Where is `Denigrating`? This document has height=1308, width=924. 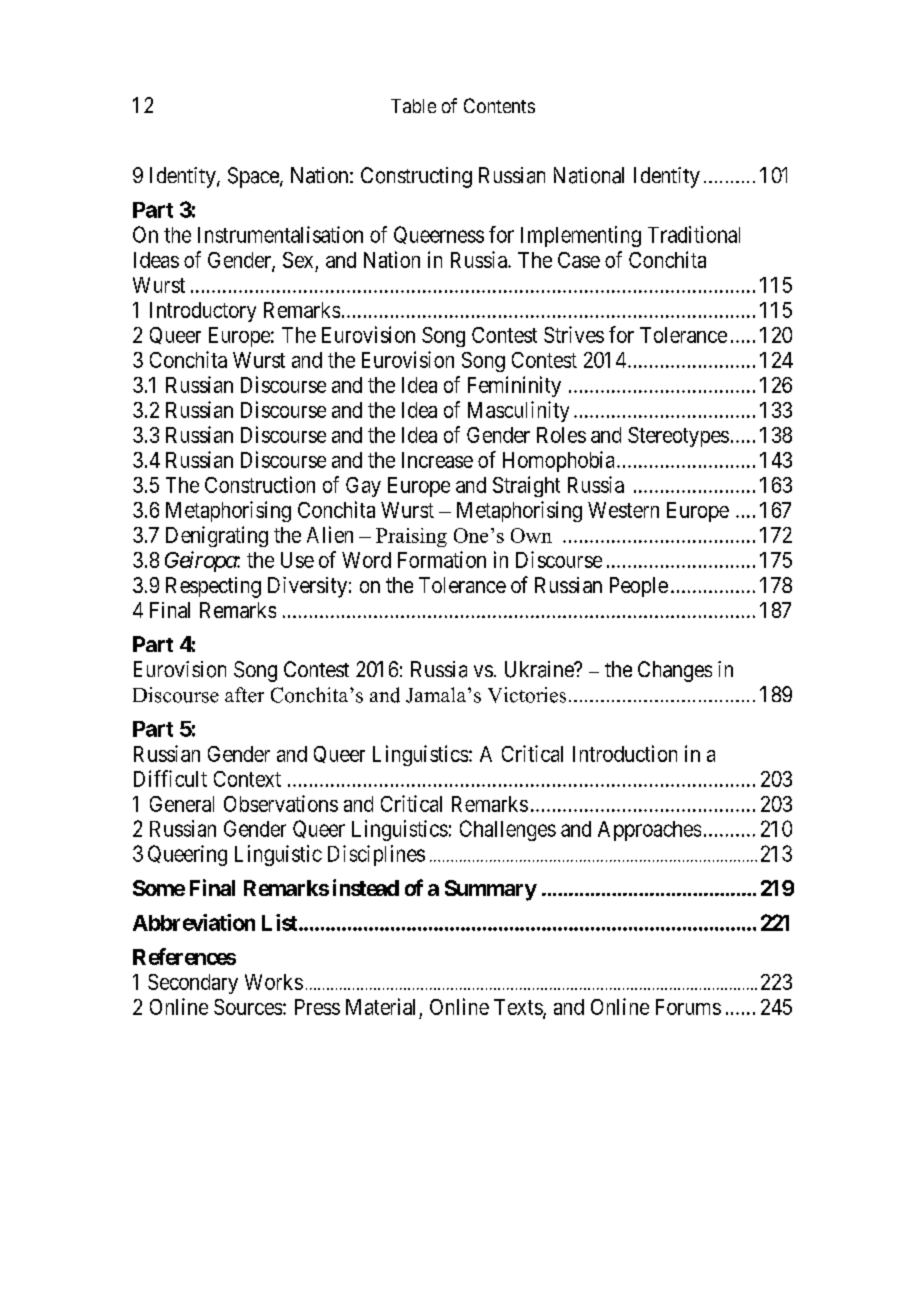
Denigrating is located at coordinates (217, 536).
